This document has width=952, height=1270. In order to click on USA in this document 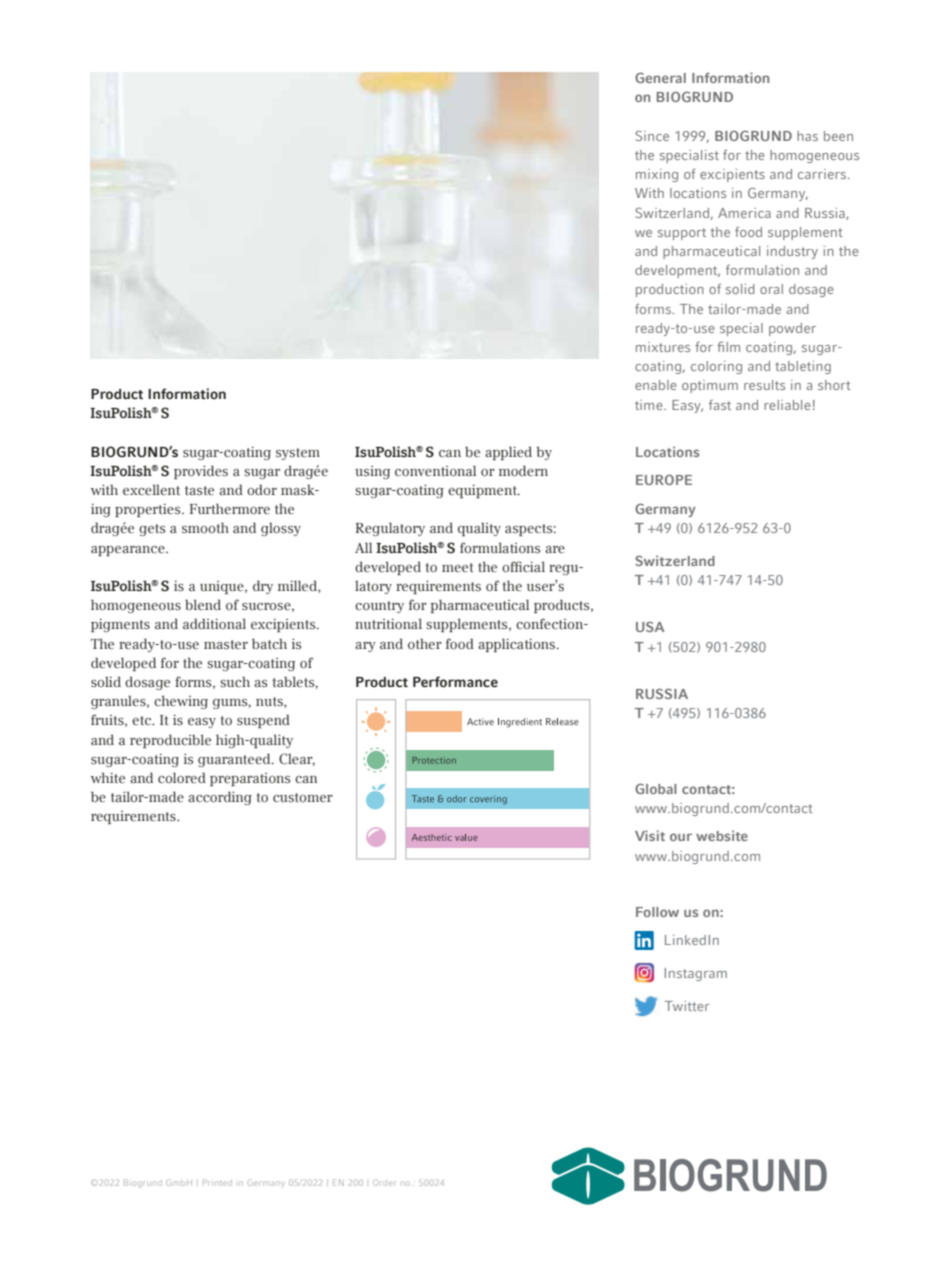, I will do `click(650, 627)`.
